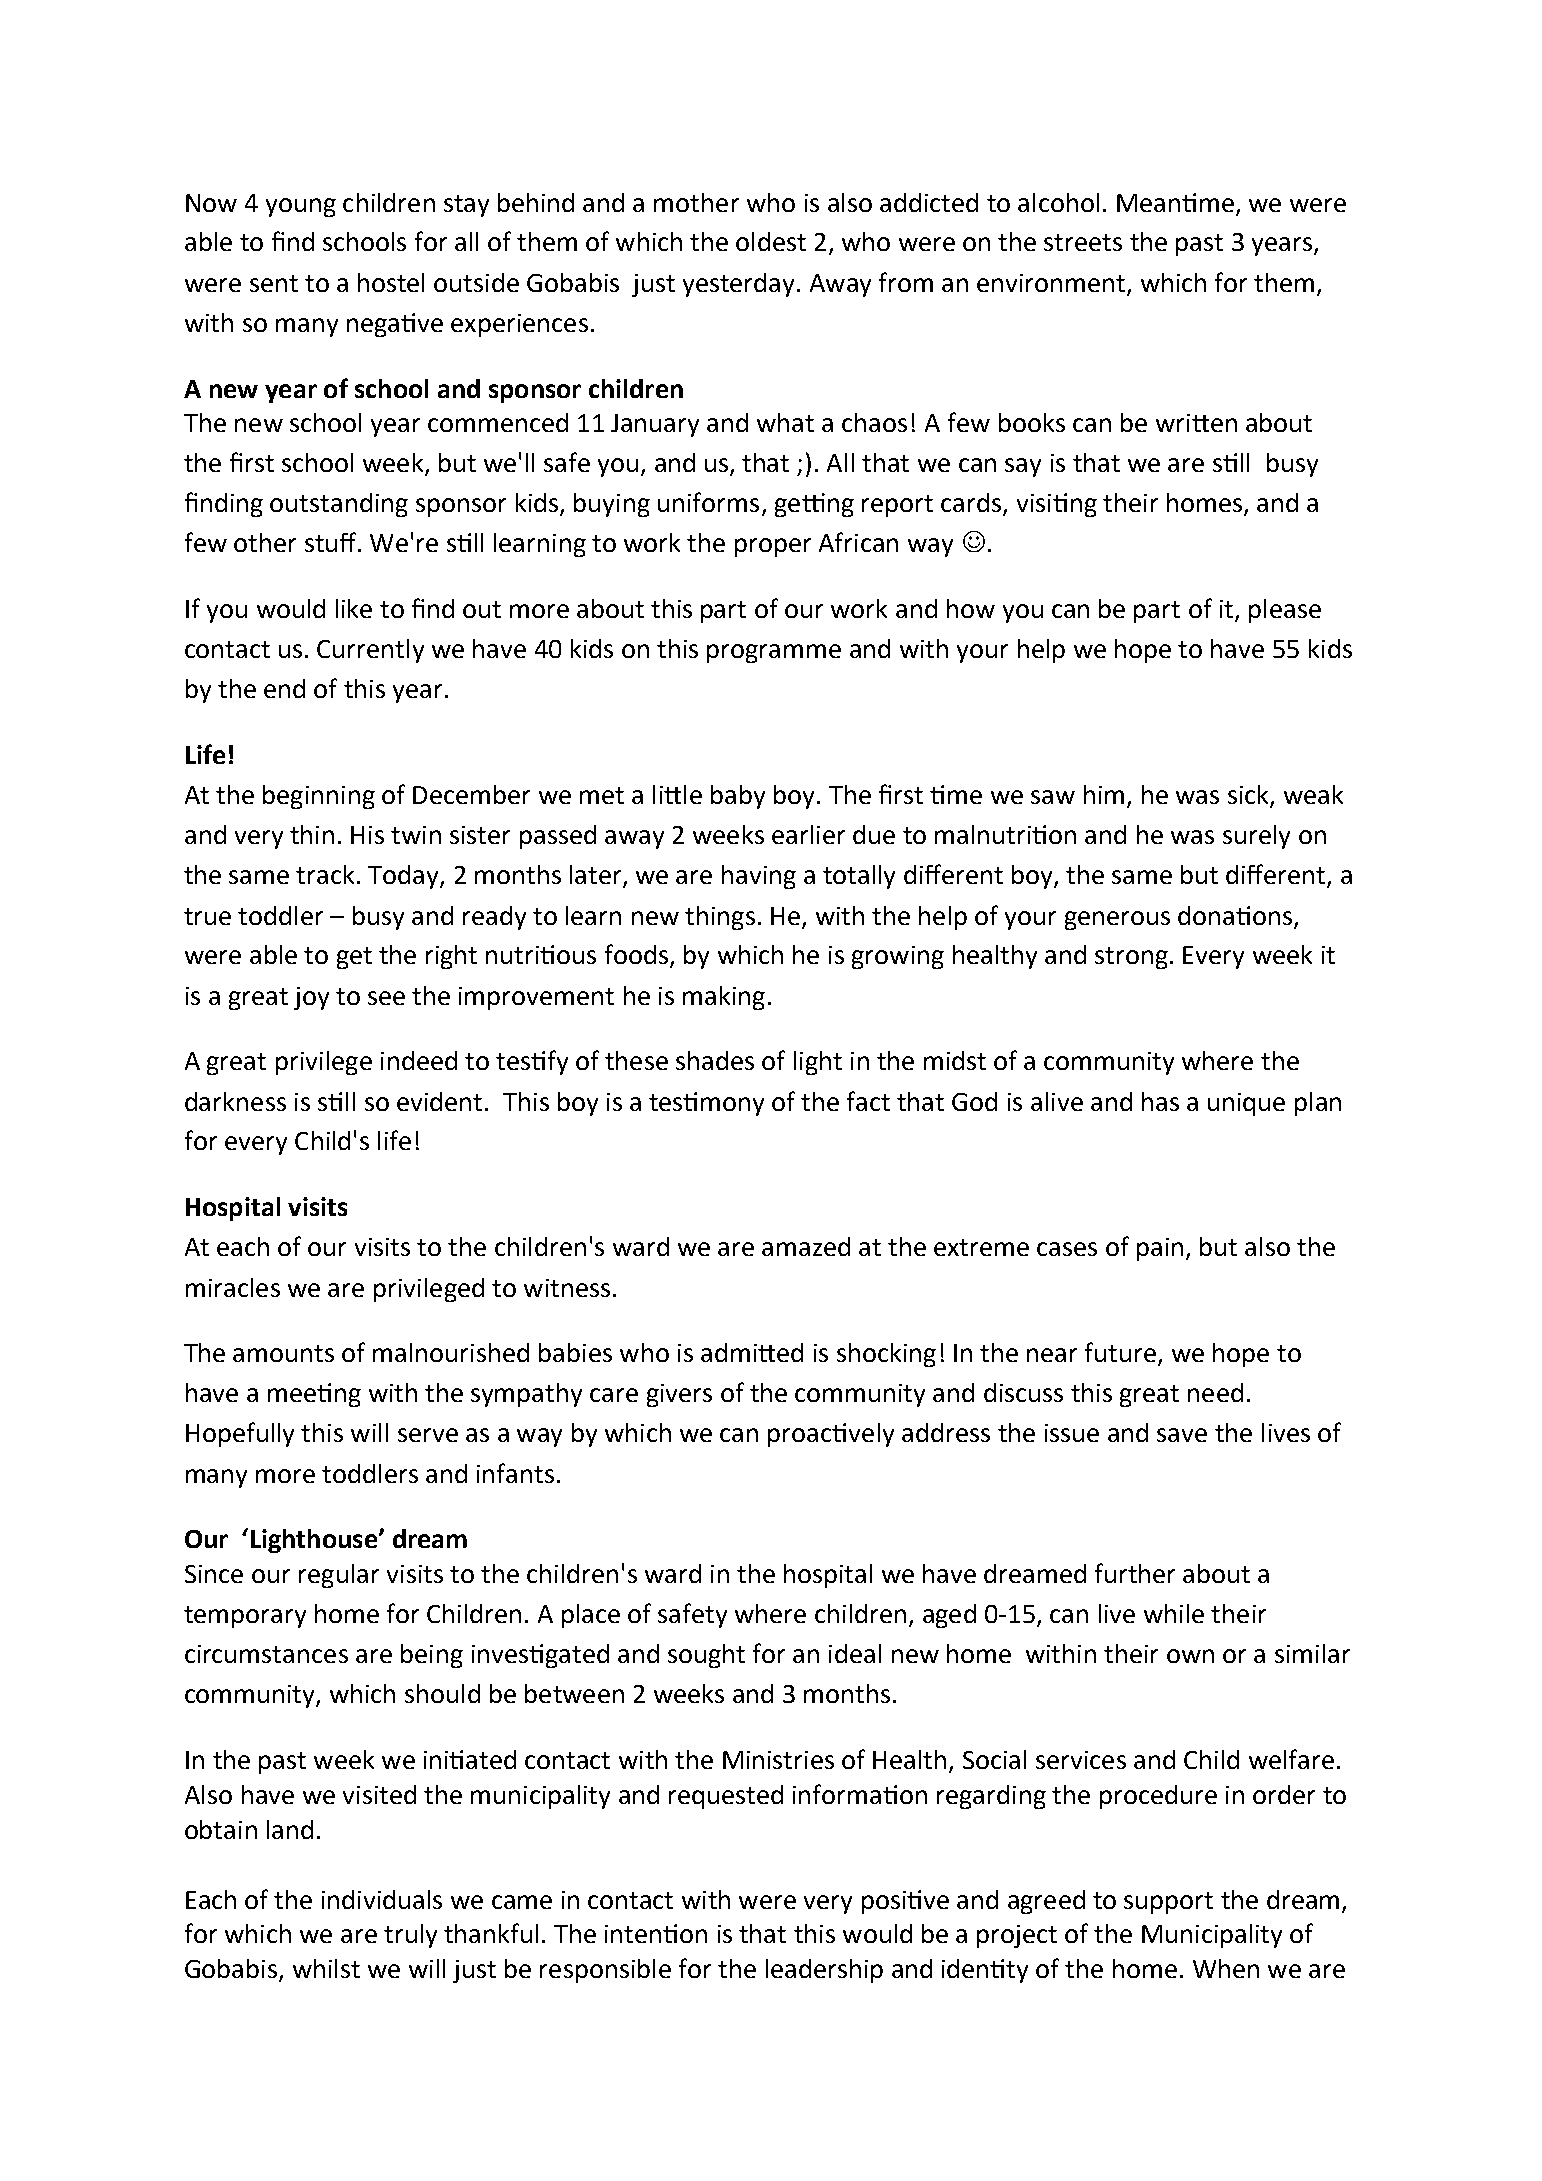 The height and width of the page is (2181, 1542). Describe the element at coordinates (1083, 242) in the page. I see `streets` at that location.
